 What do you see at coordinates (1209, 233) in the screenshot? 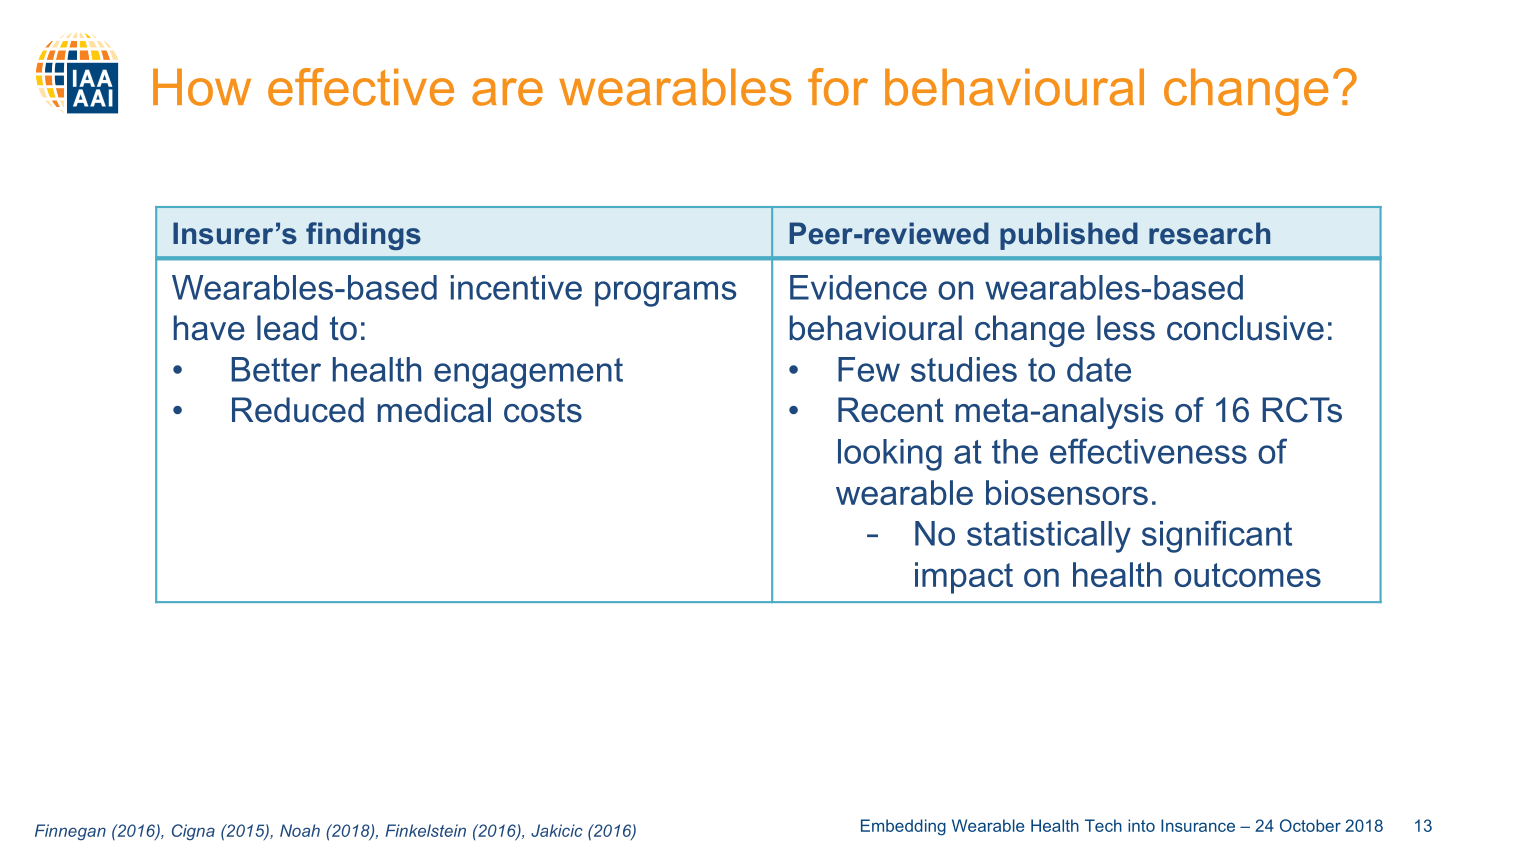
I see `research` at bounding box center [1209, 233].
